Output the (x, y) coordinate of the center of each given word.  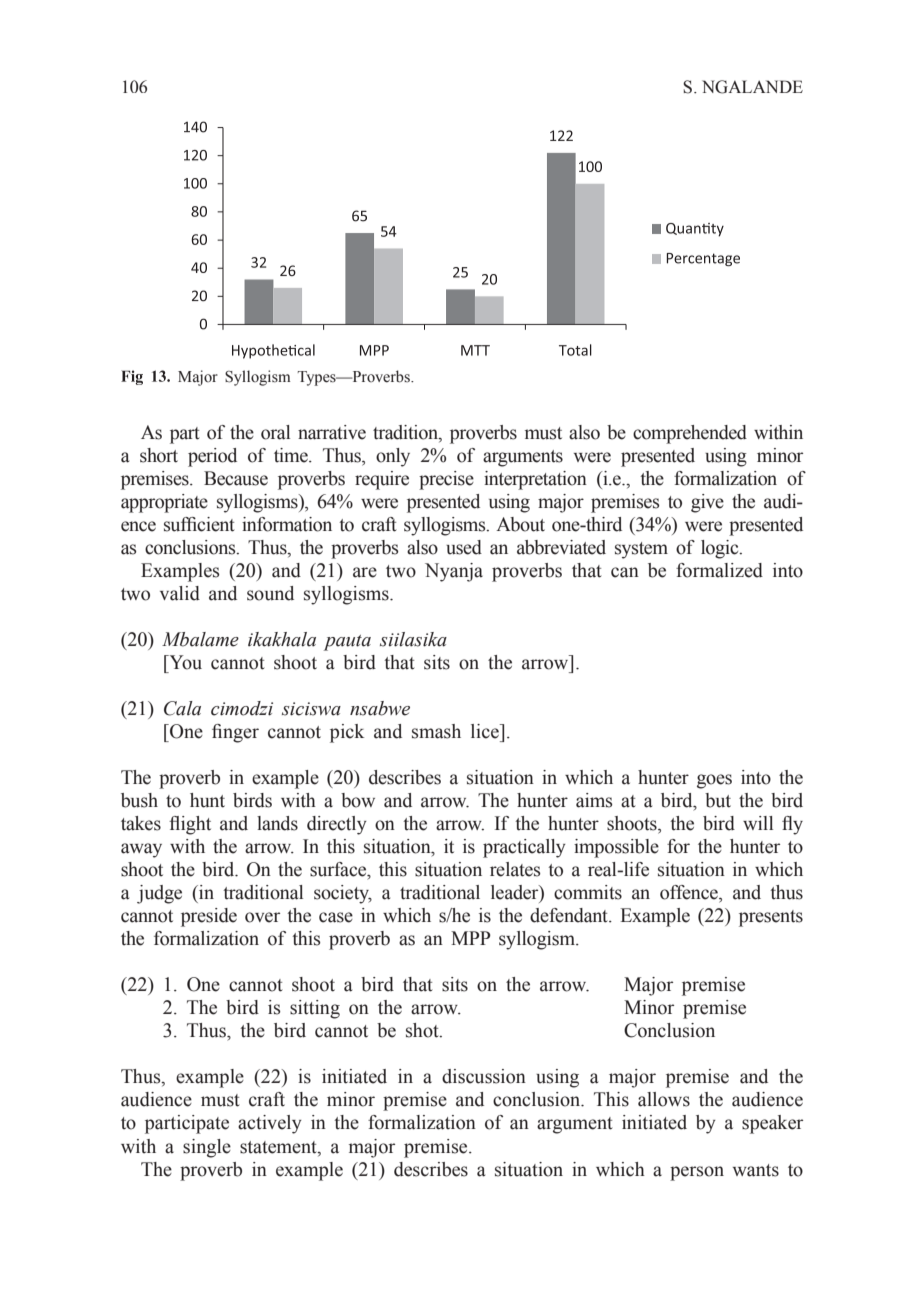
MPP (471, 938)
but (718, 800)
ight (196, 825)
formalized (719, 570)
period (212, 457)
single (207, 1148)
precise (446, 480)
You (184, 662)
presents (771, 918)
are (365, 572)
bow (358, 800)
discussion (484, 1076)
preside (209, 917)
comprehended (690, 434)
